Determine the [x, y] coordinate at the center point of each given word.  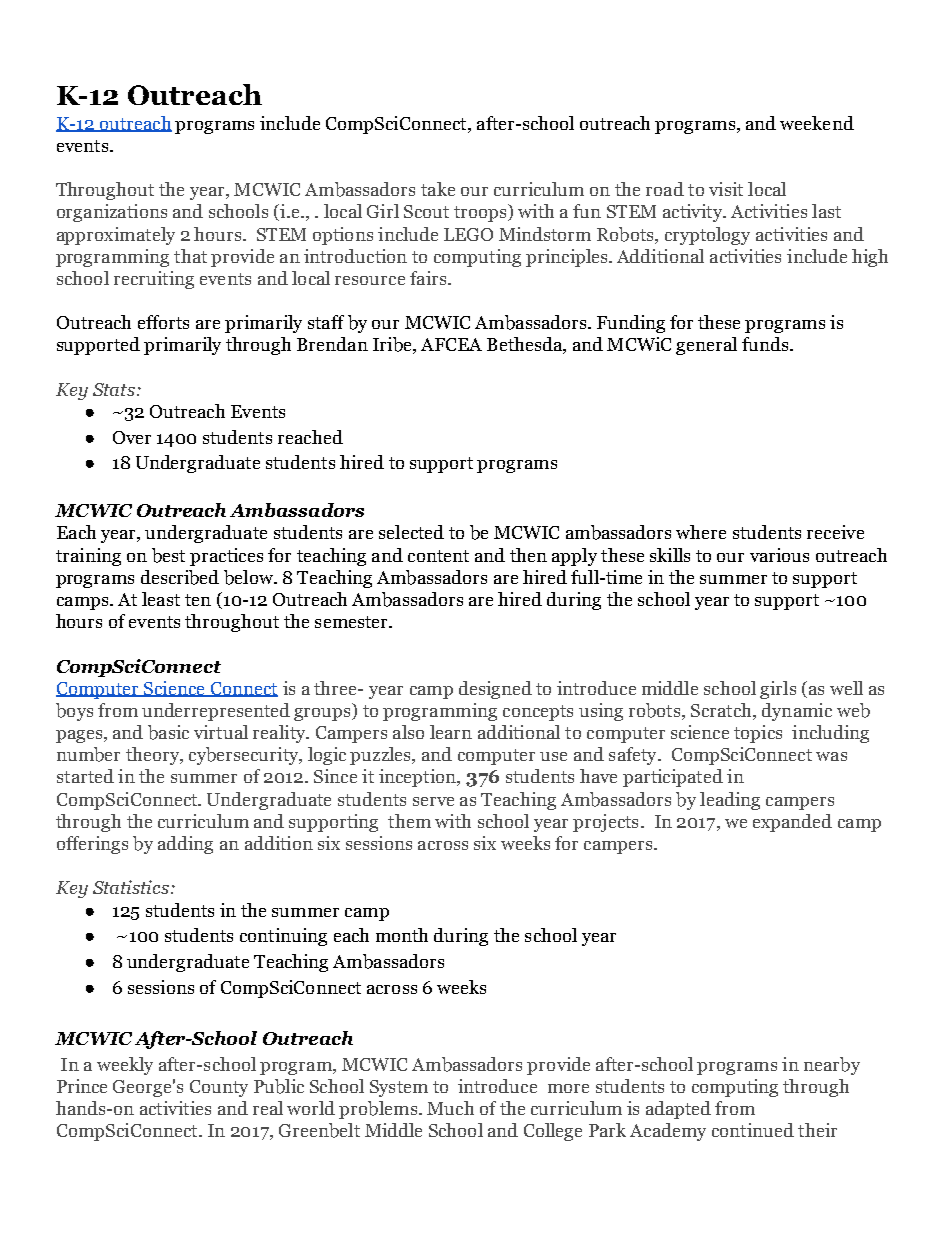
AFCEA [451, 344]
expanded [792, 823]
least [161, 599]
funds [765, 344]
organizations [112, 213]
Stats [114, 389]
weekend [817, 123]
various [779, 555]
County [219, 1088]
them [409, 821]
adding [185, 845]
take [438, 189]
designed [495, 690]
